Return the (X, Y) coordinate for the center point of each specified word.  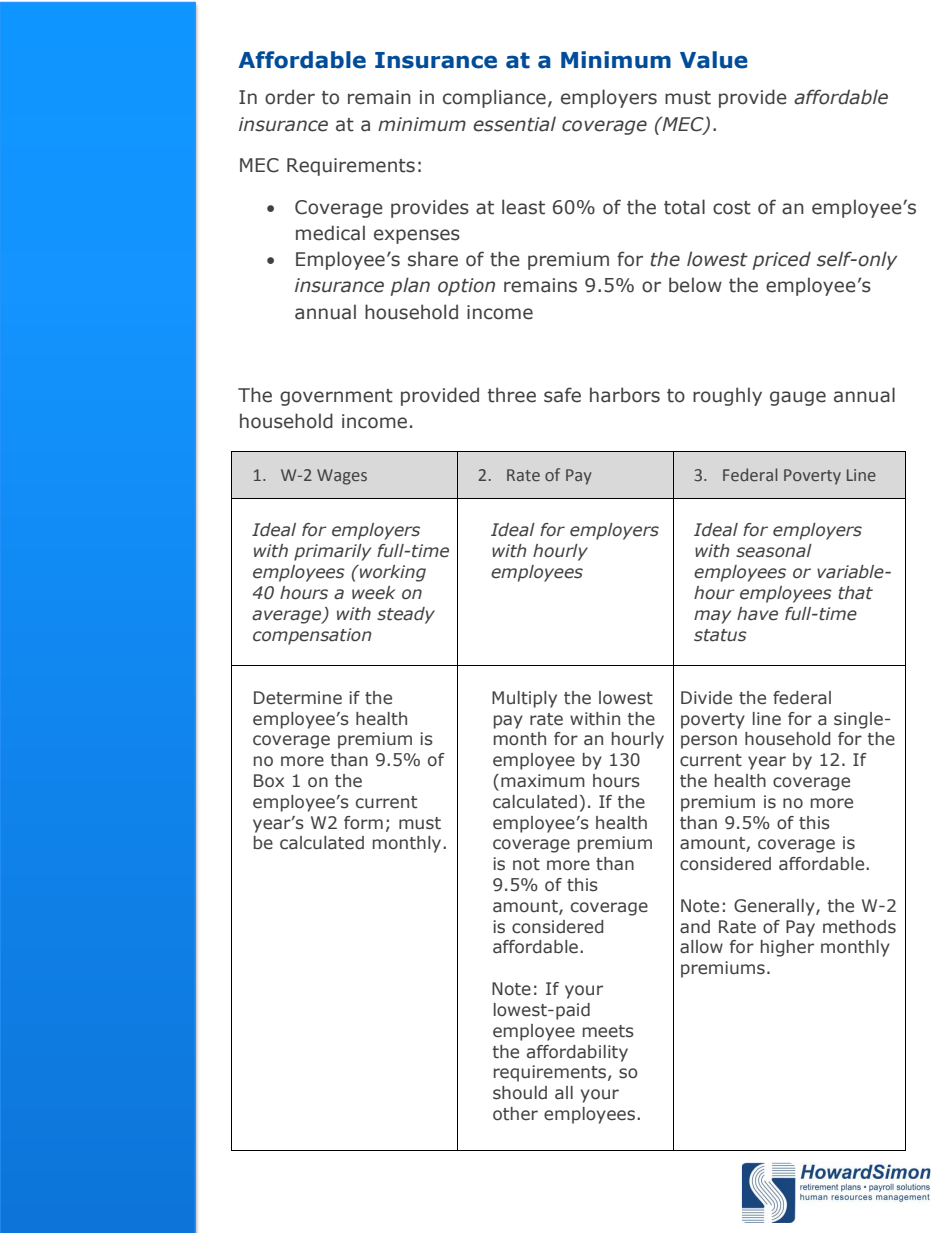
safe (562, 395)
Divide (706, 698)
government (336, 397)
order (290, 97)
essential (514, 124)
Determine (298, 698)
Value (714, 60)
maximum (543, 781)
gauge (798, 398)
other (515, 1114)
